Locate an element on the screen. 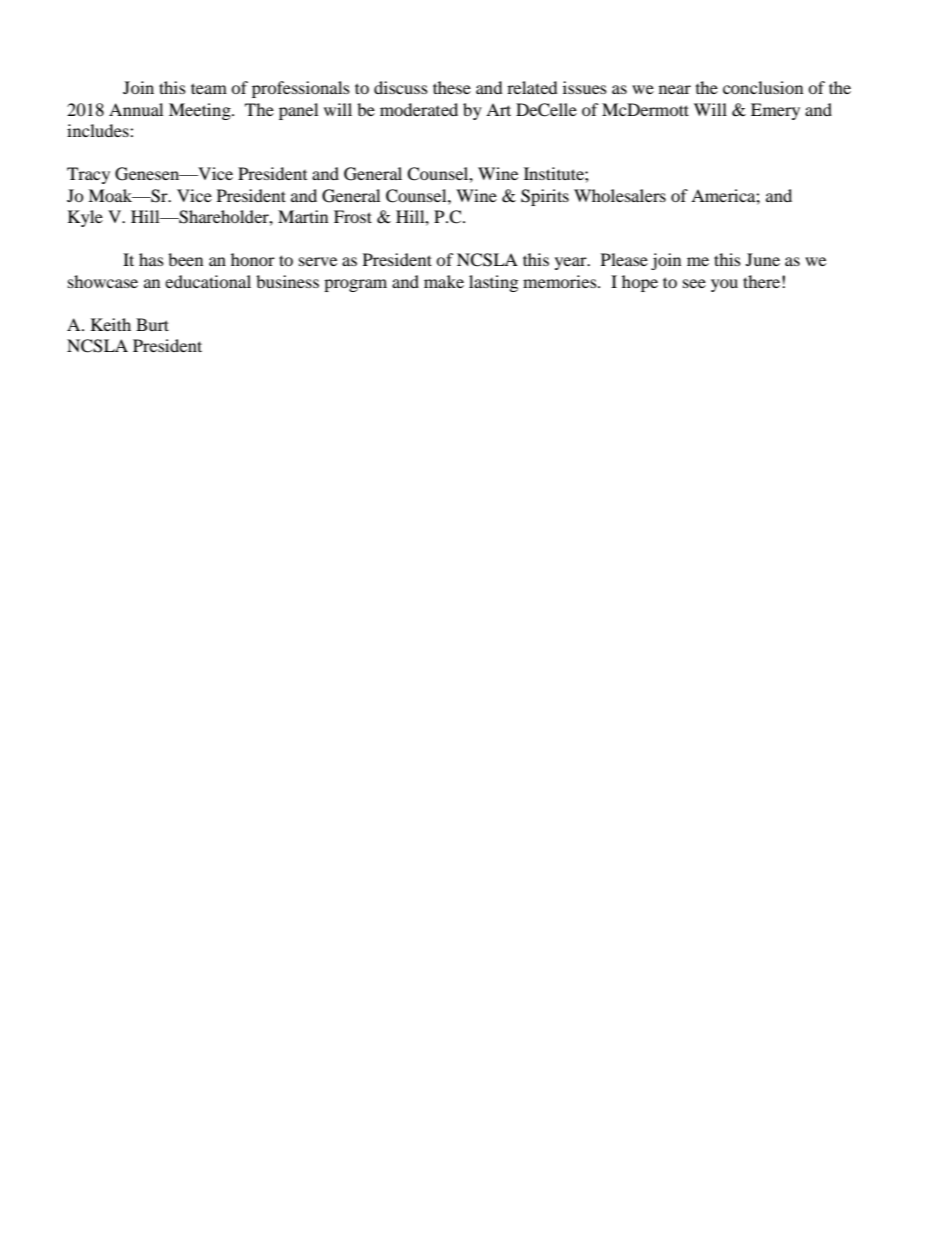 Image resolution: width=952 pixels, height=1233 pixels. Frost is located at coordinates (353, 216).
